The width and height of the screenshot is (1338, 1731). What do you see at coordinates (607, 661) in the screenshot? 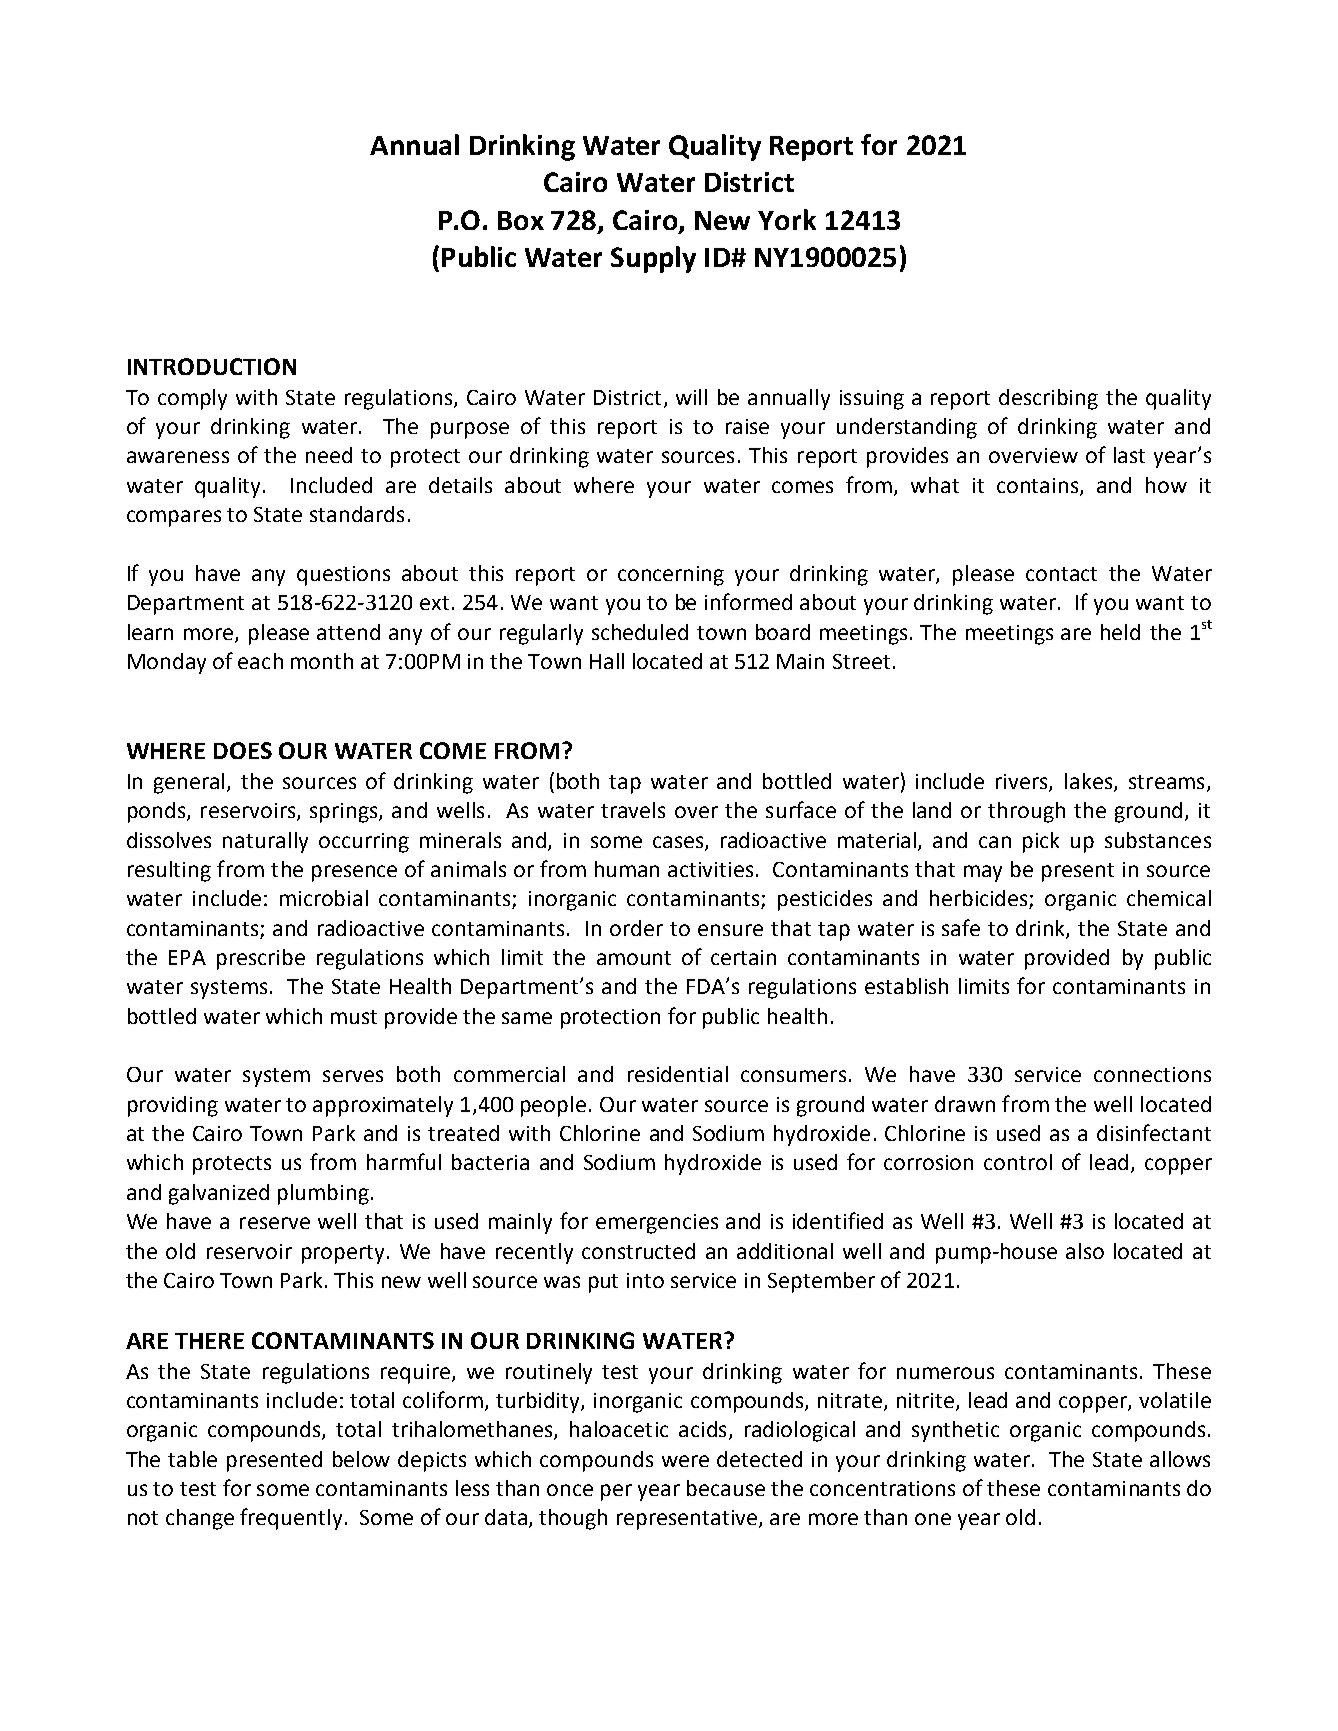
I see `Hall` at bounding box center [607, 661].
